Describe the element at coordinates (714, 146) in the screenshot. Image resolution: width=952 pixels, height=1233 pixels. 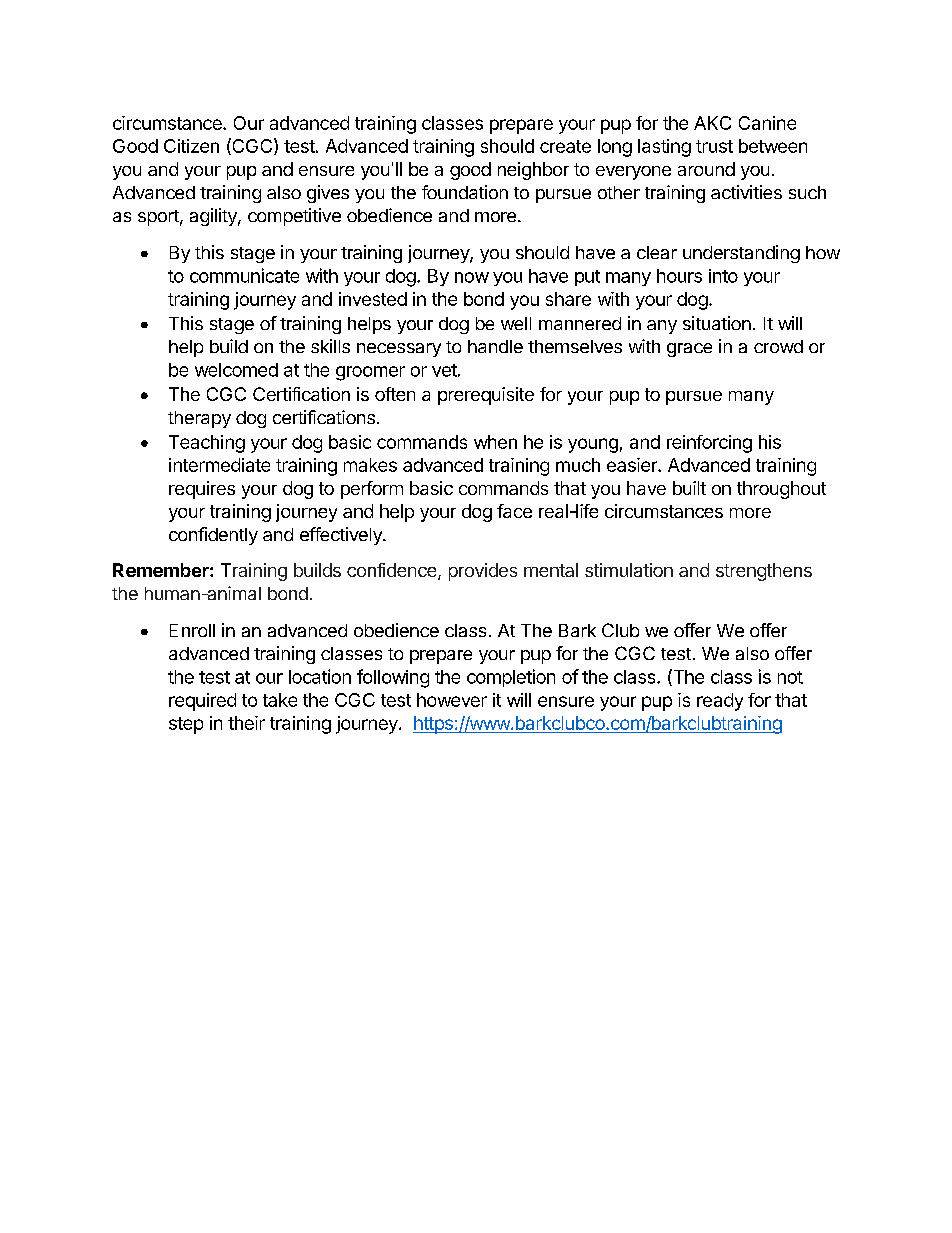
I see `trust` at that location.
